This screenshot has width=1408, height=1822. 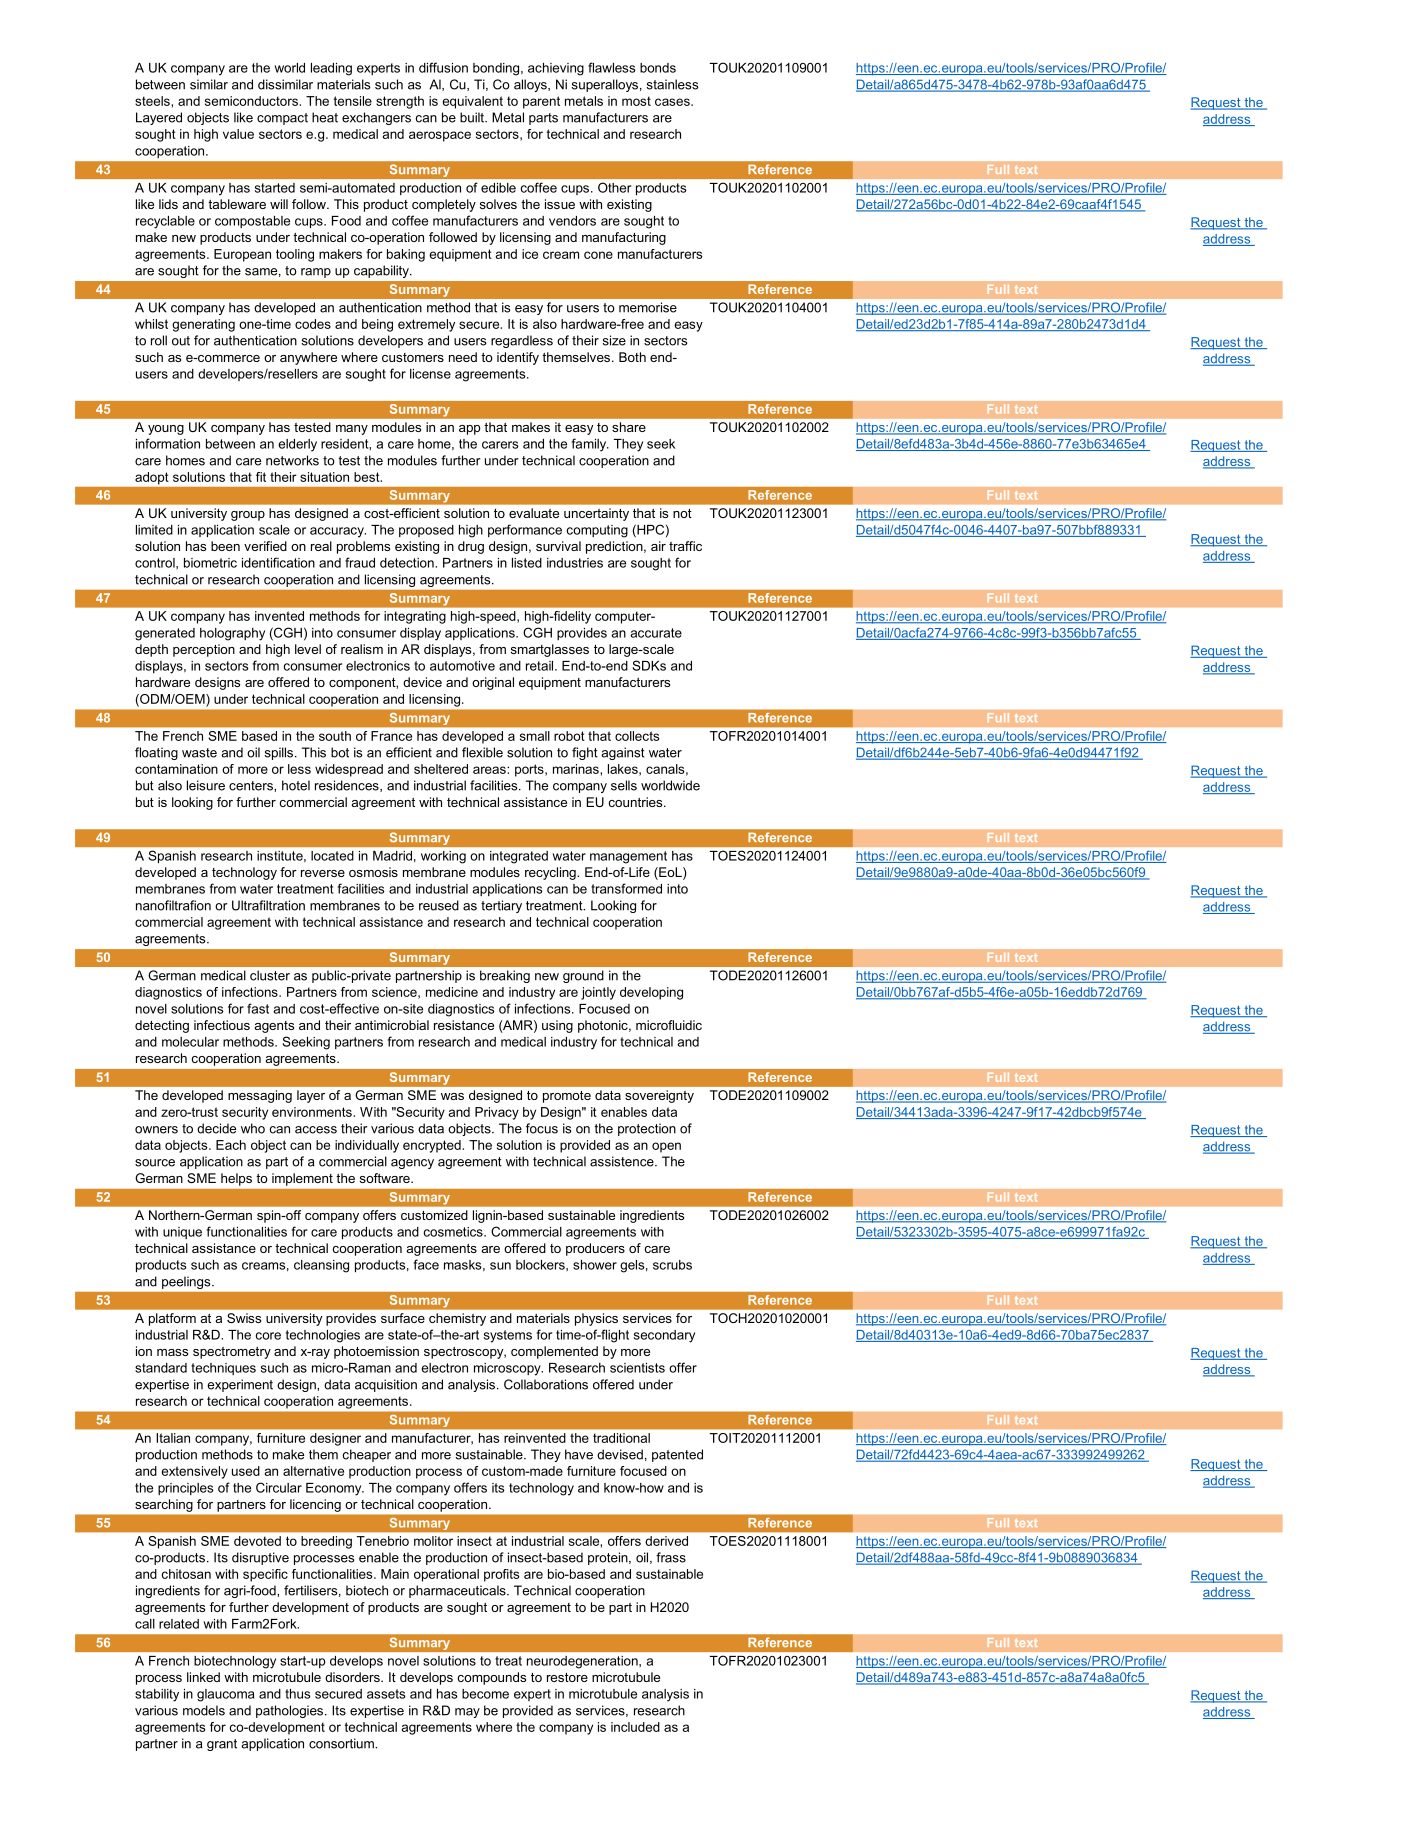 What do you see at coordinates (623, 1161) in the screenshot?
I see `assistence` at bounding box center [623, 1161].
